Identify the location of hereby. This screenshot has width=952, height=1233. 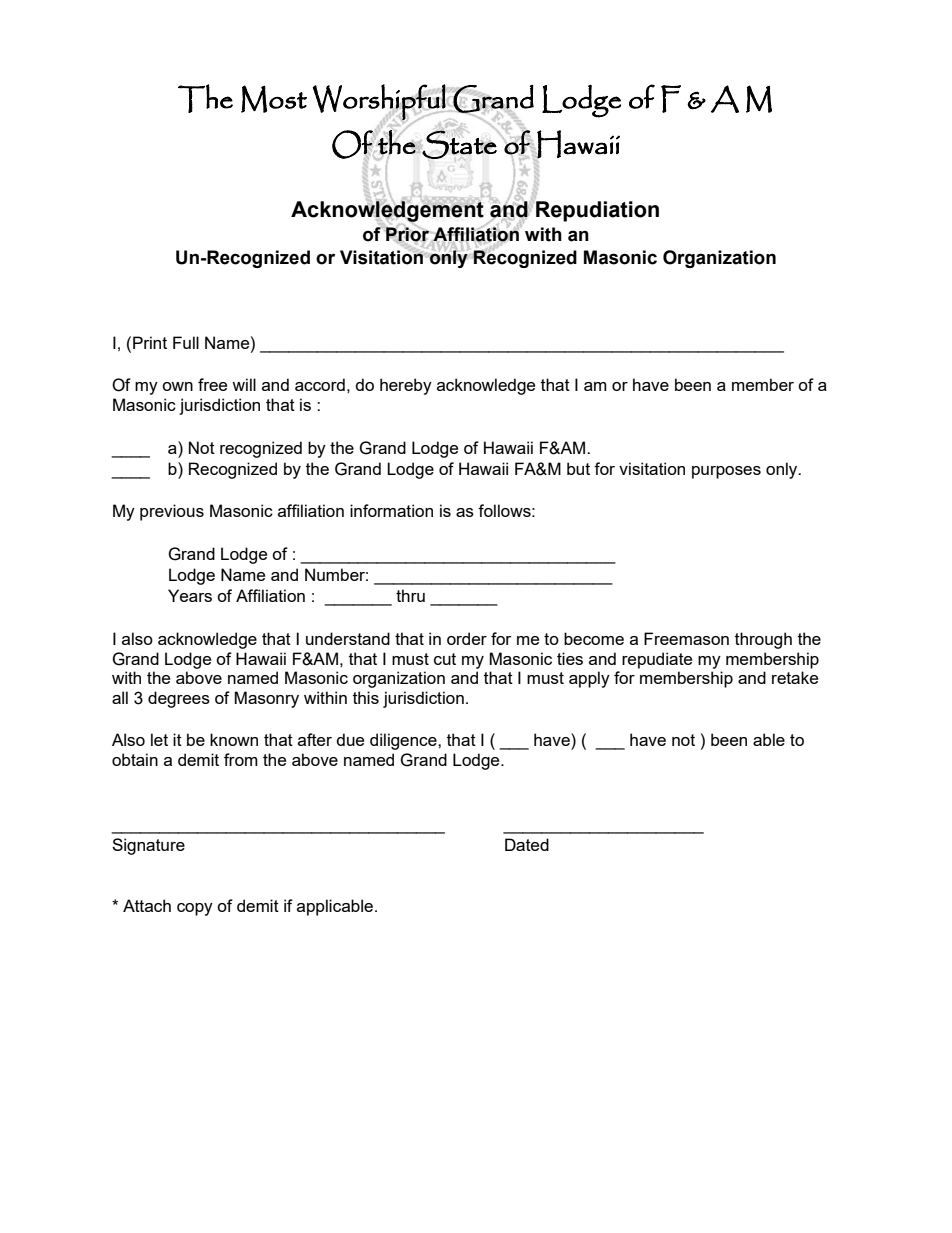
(406, 386).
